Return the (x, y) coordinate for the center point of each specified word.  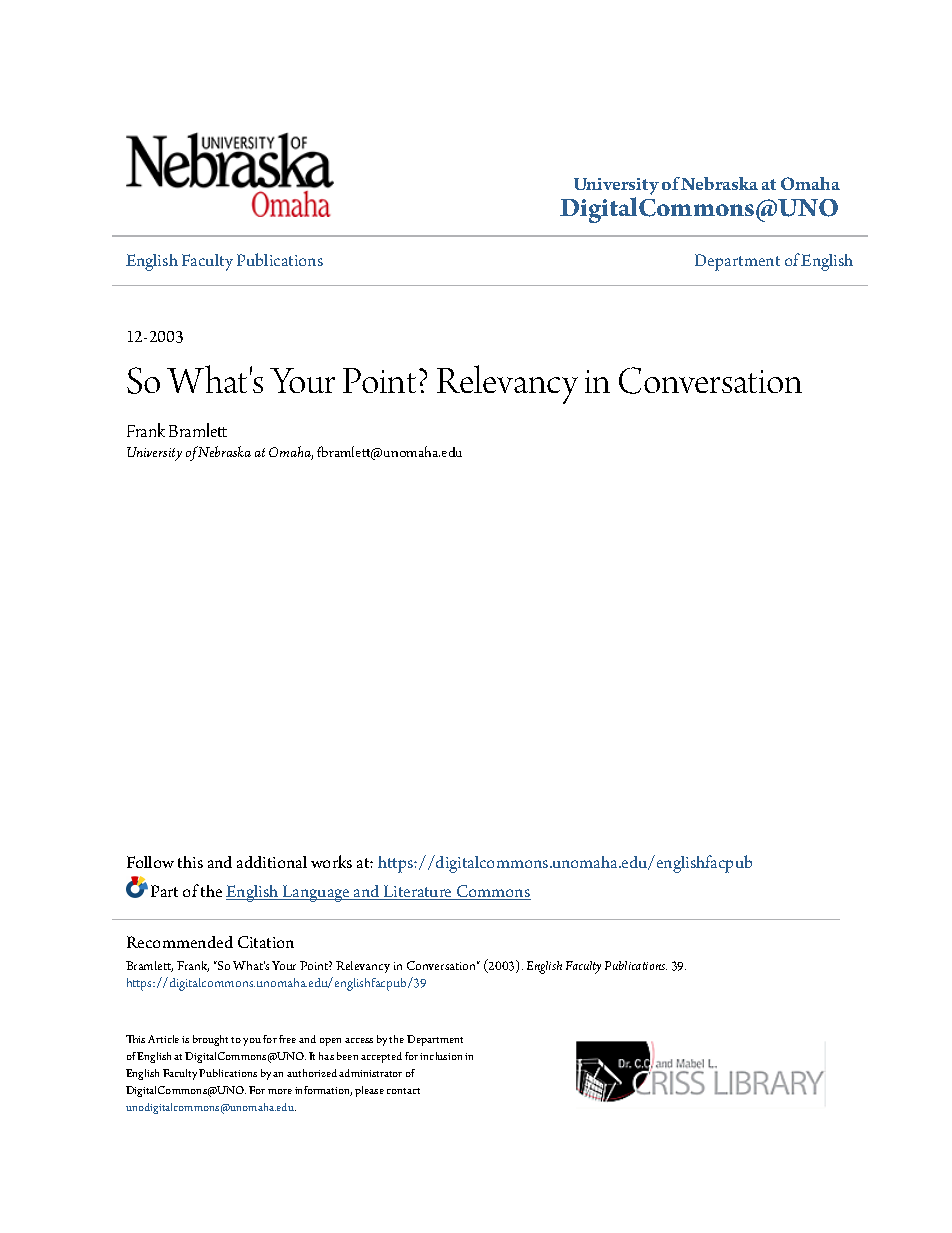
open (330, 1042)
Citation (266, 942)
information (323, 1091)
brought (210, 1040)
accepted (381, 1057)
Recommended (180, 942)
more (280, 1091)
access (359, 1040)
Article (163, 1039)
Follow (150, 862)
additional (272, 862)
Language (316, 893)
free (287, 1039)
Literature (418, 892)
